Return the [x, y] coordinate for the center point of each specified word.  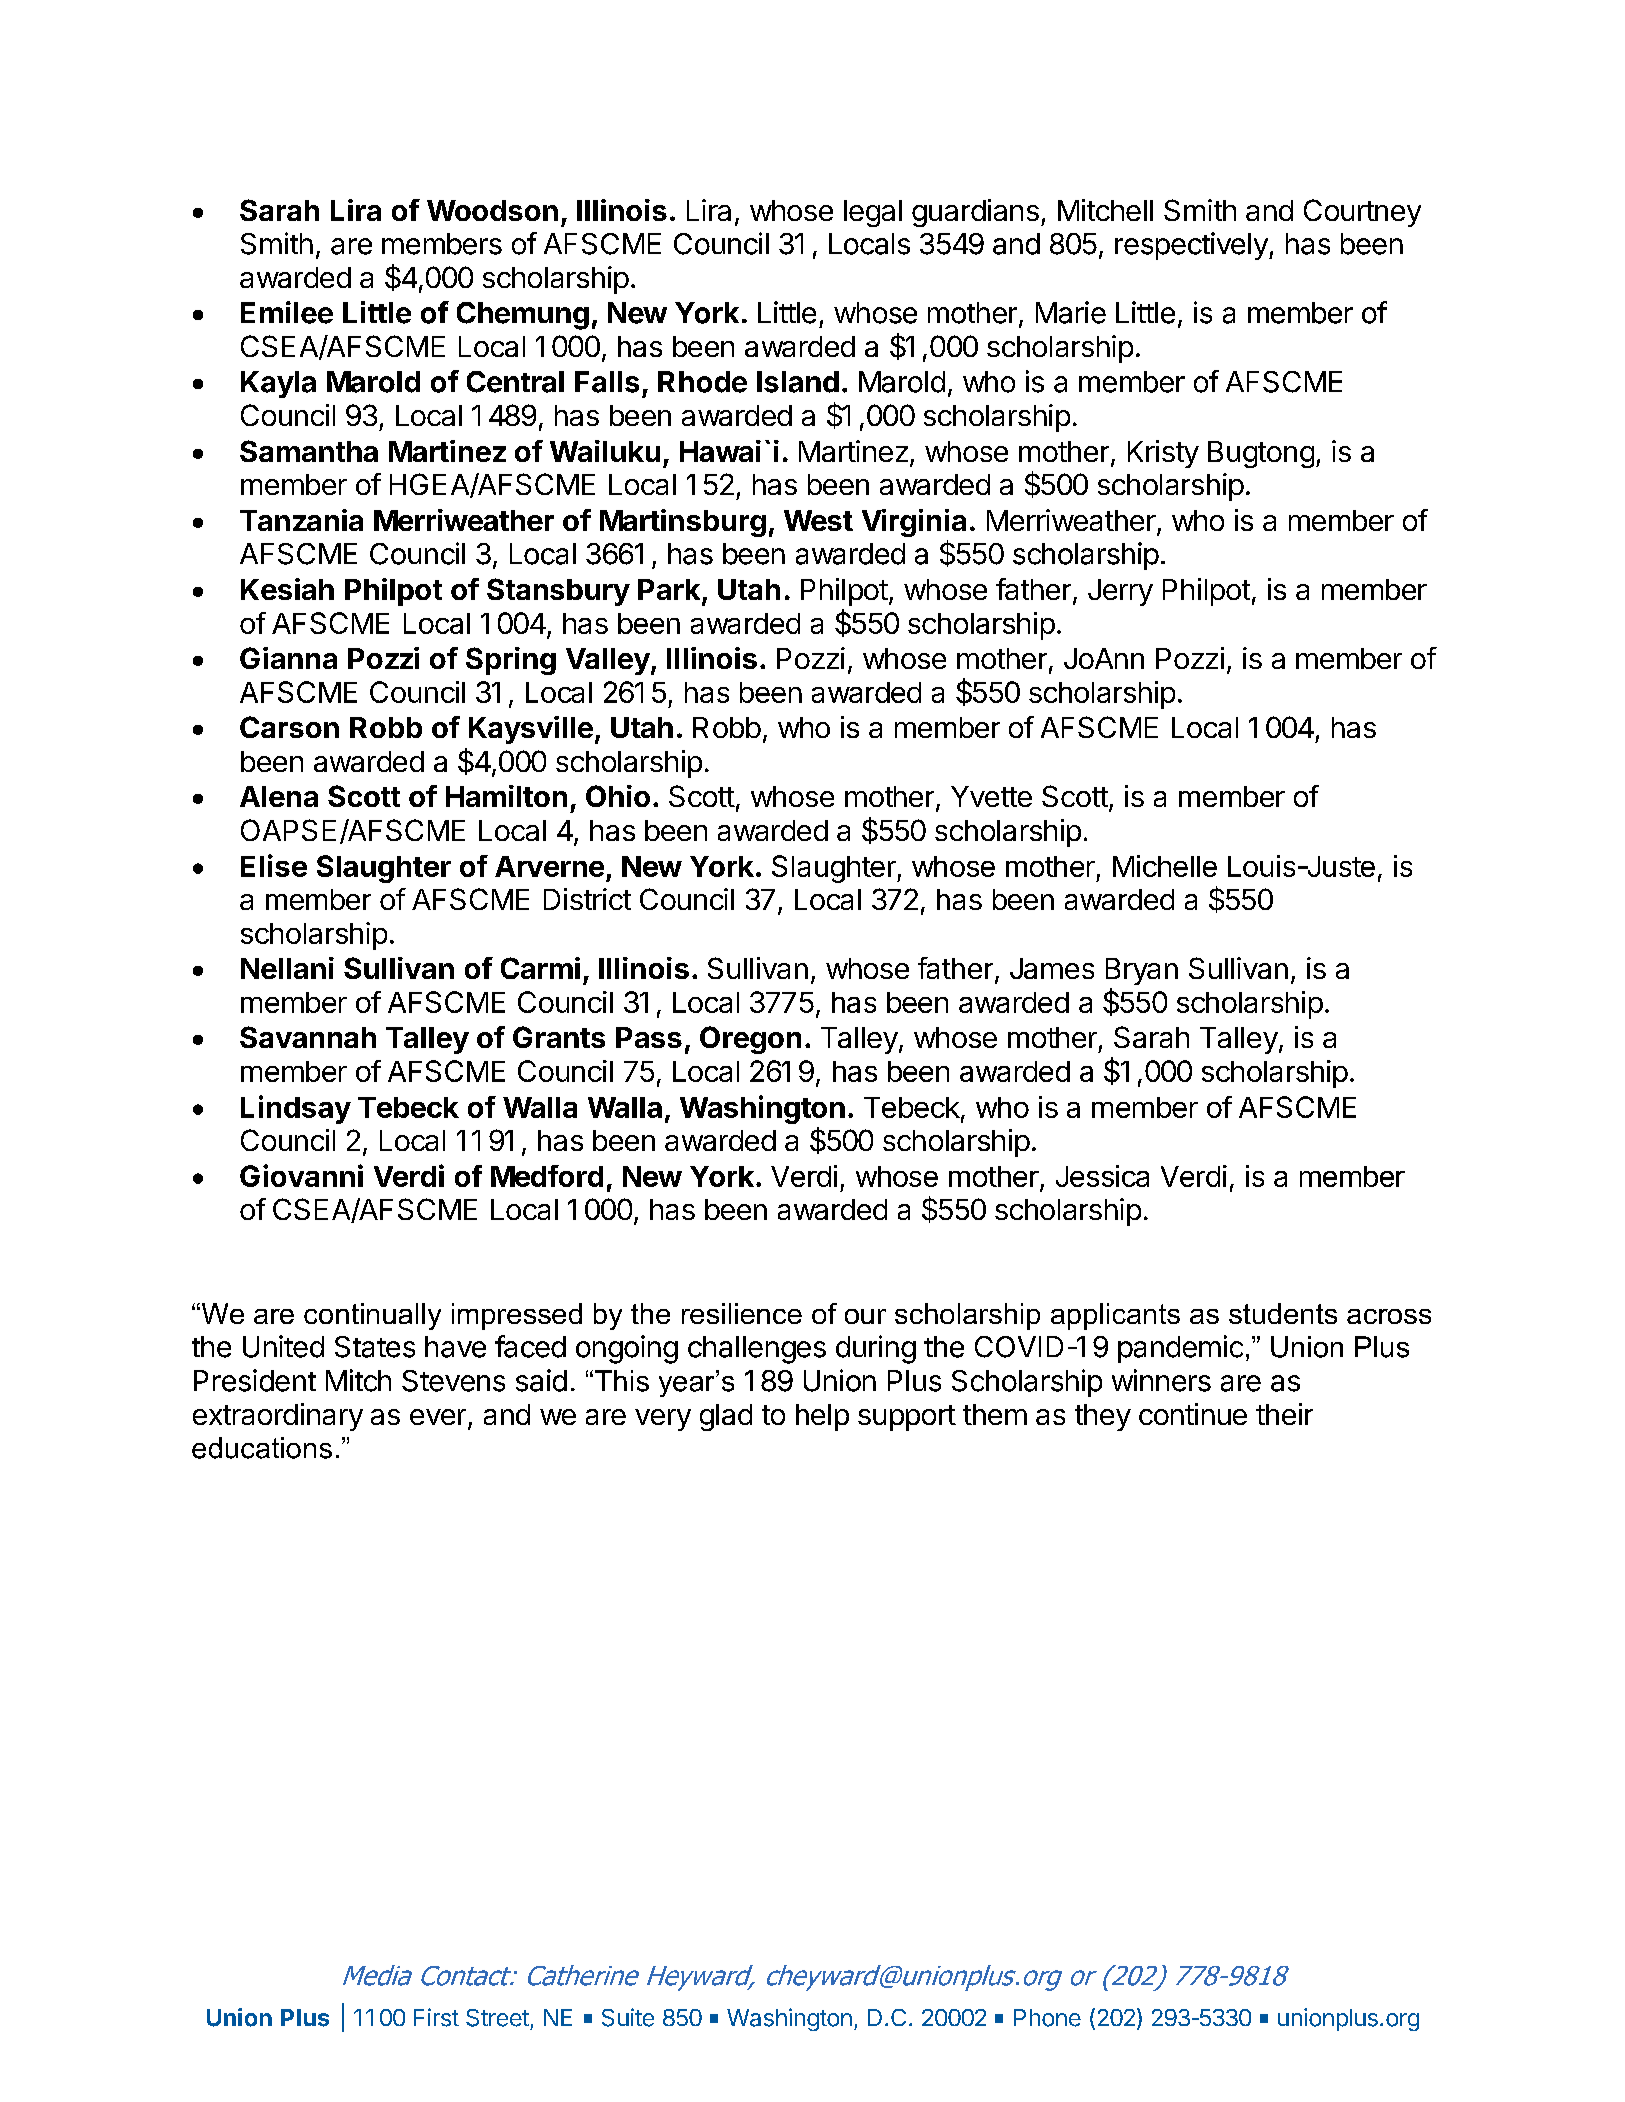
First [436, 2017]
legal [873, 213]
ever [438, 1417]
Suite [628, 2017]
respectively [1192, 246]
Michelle [1165, 866]
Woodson [492, 210]
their [1284, 1414]
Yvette [991, 796]
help [822, 1417]
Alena [279, 796]
